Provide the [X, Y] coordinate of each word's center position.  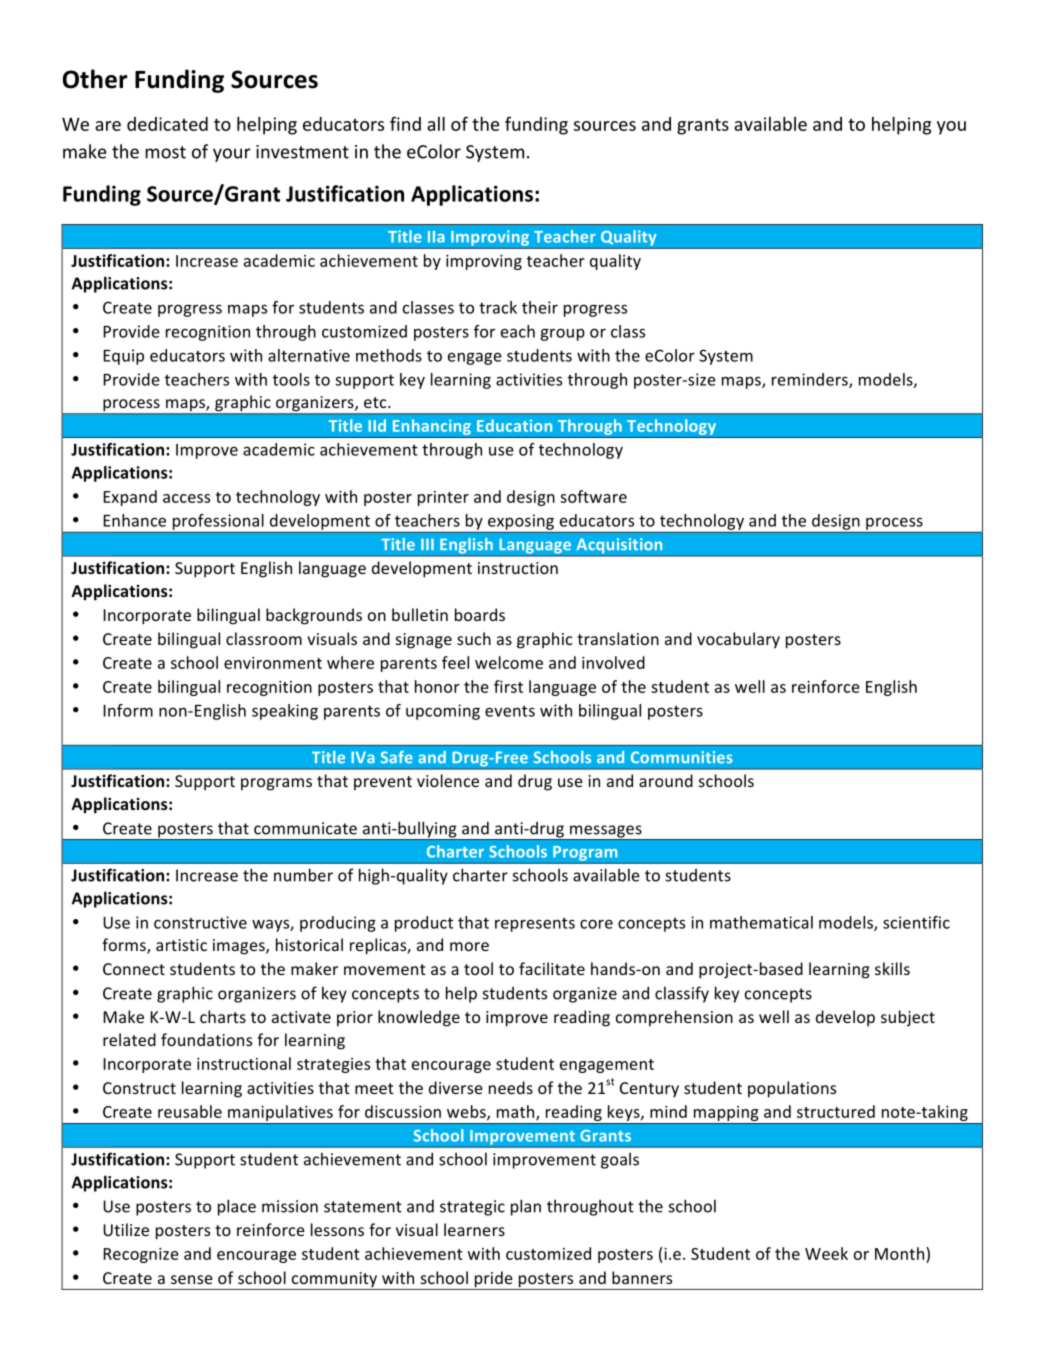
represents [535, 924]
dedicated [167, 124]
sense [192, 1279]
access [186, 498]
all [436, 124]
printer [443, 498]
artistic [181, 945]
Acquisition [619, 547]
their [540, 307]
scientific [916, 922]
